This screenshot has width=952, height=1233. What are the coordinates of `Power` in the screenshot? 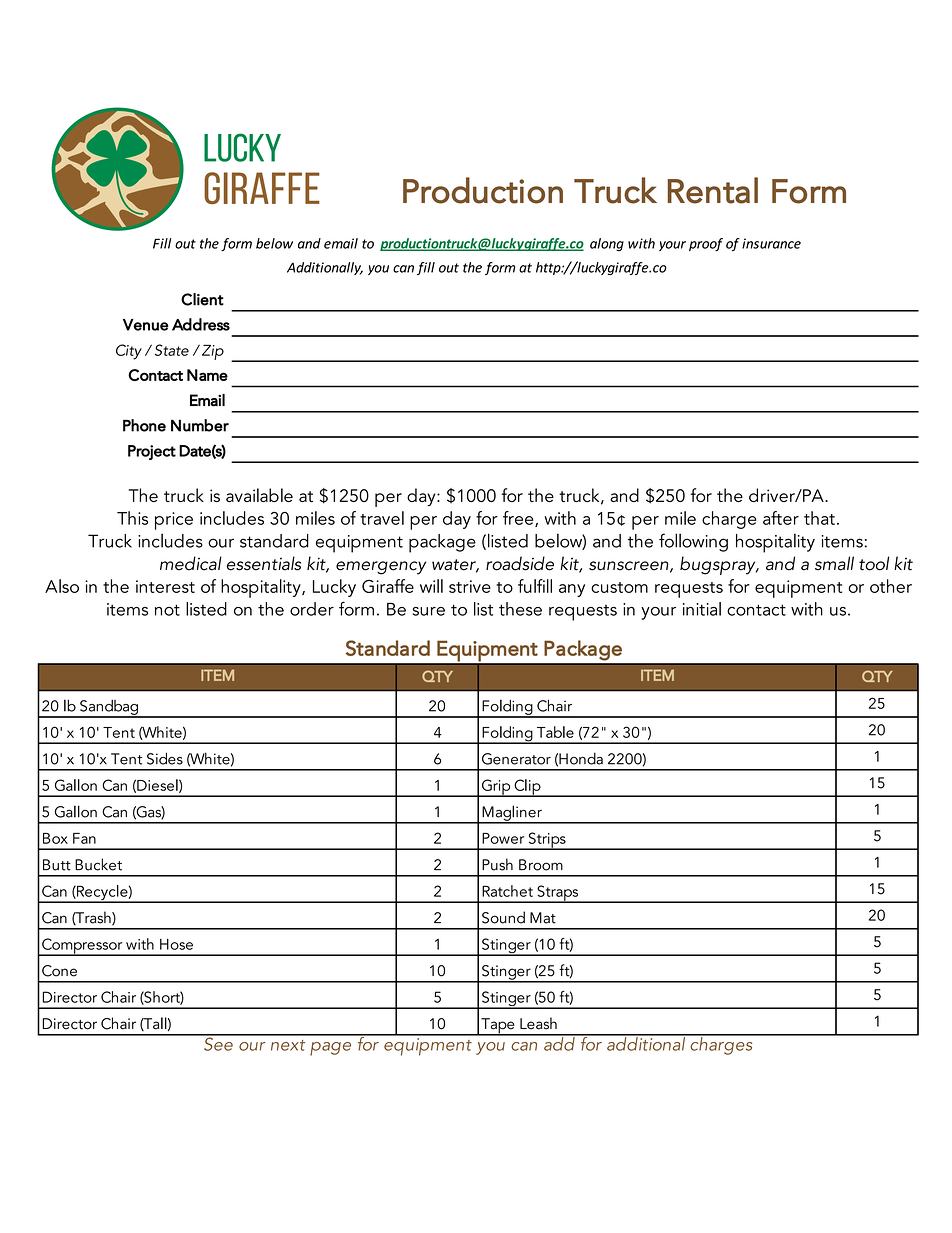 It's located at (503, 838).
